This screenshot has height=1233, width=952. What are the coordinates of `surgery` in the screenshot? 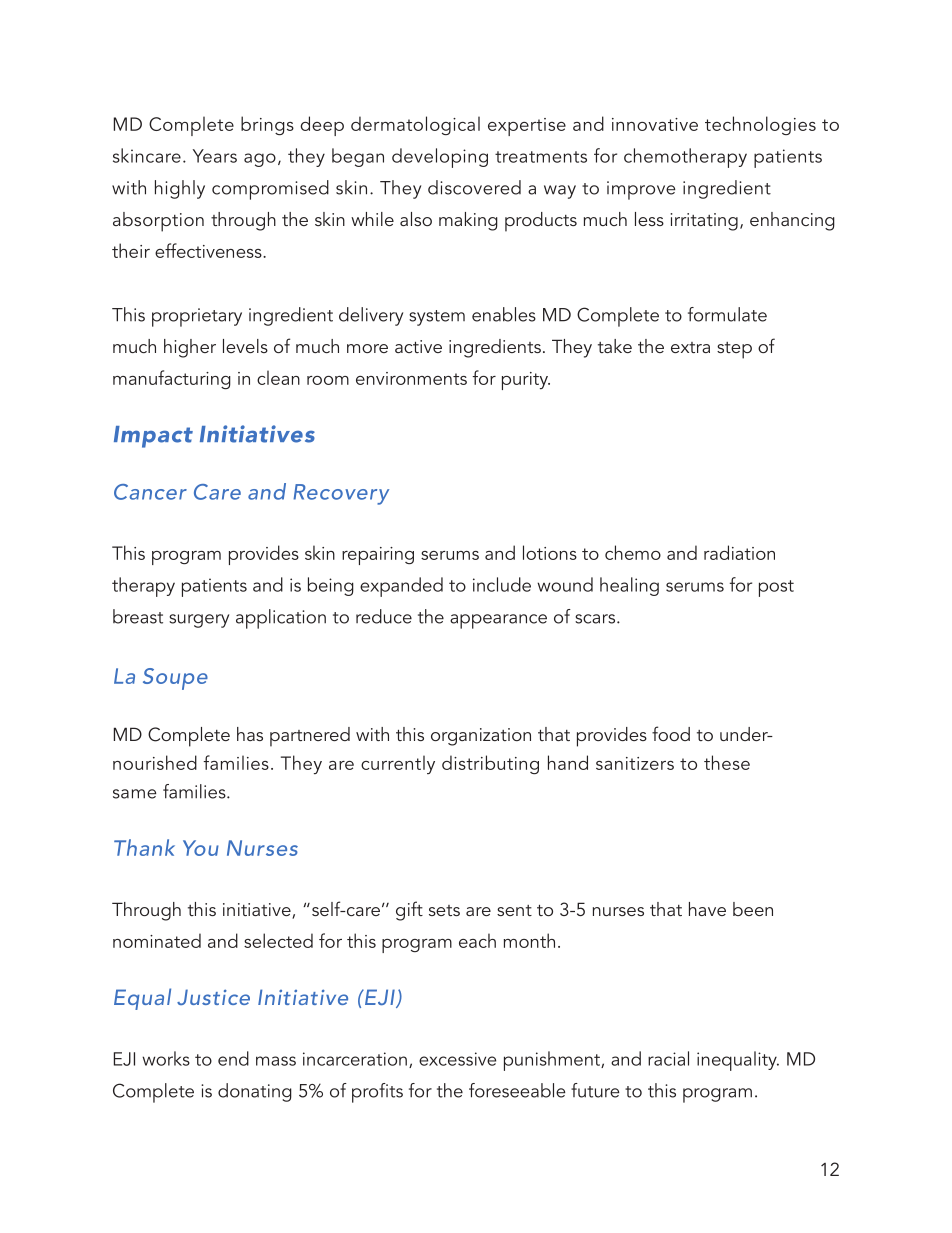 It's located at (199, 621).
